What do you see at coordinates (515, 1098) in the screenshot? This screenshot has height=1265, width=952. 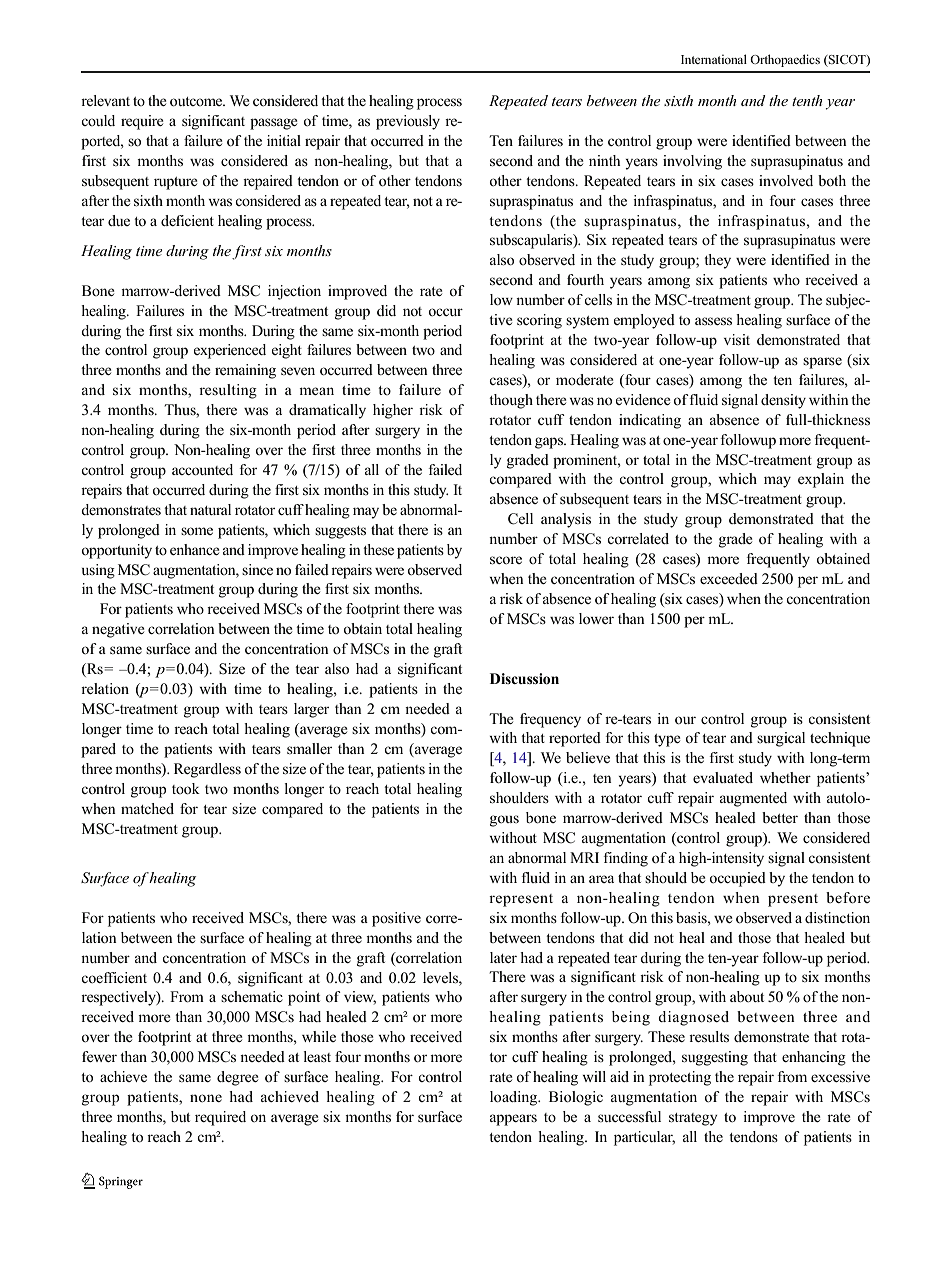 I see `loading` at bounding box center [515, 1098].
